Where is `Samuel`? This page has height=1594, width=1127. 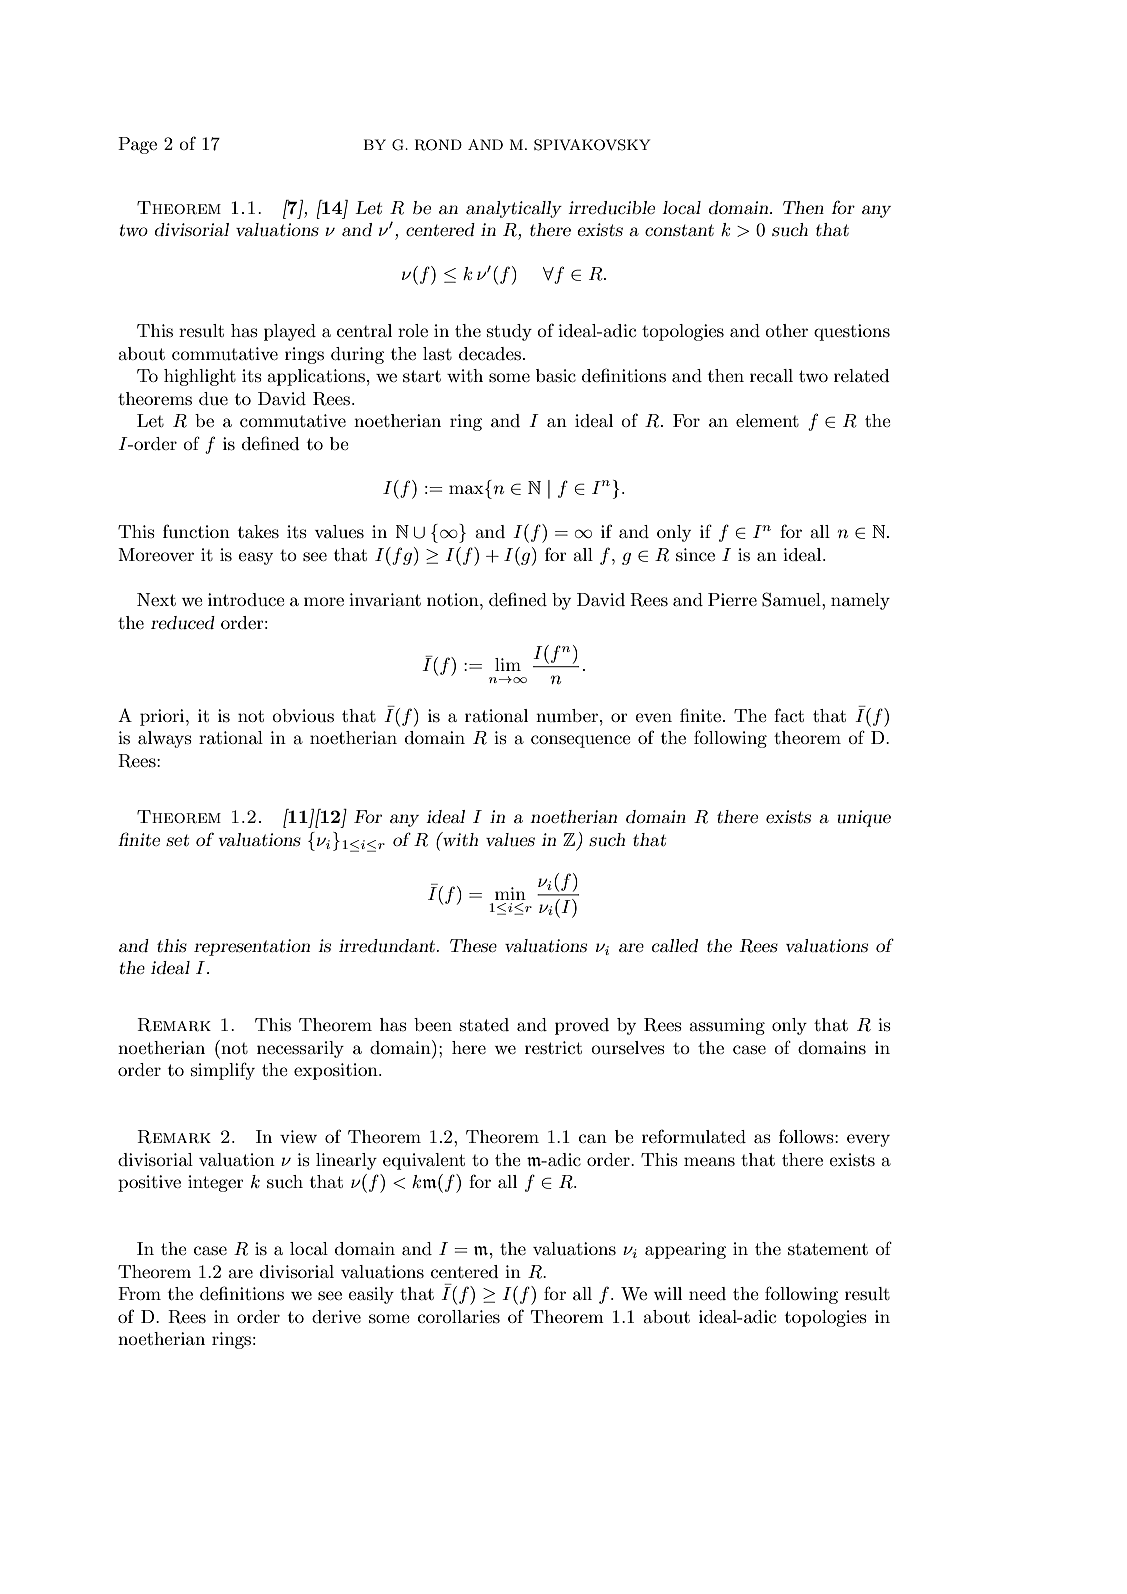 Samuel is located at coordinates (792, 599).
